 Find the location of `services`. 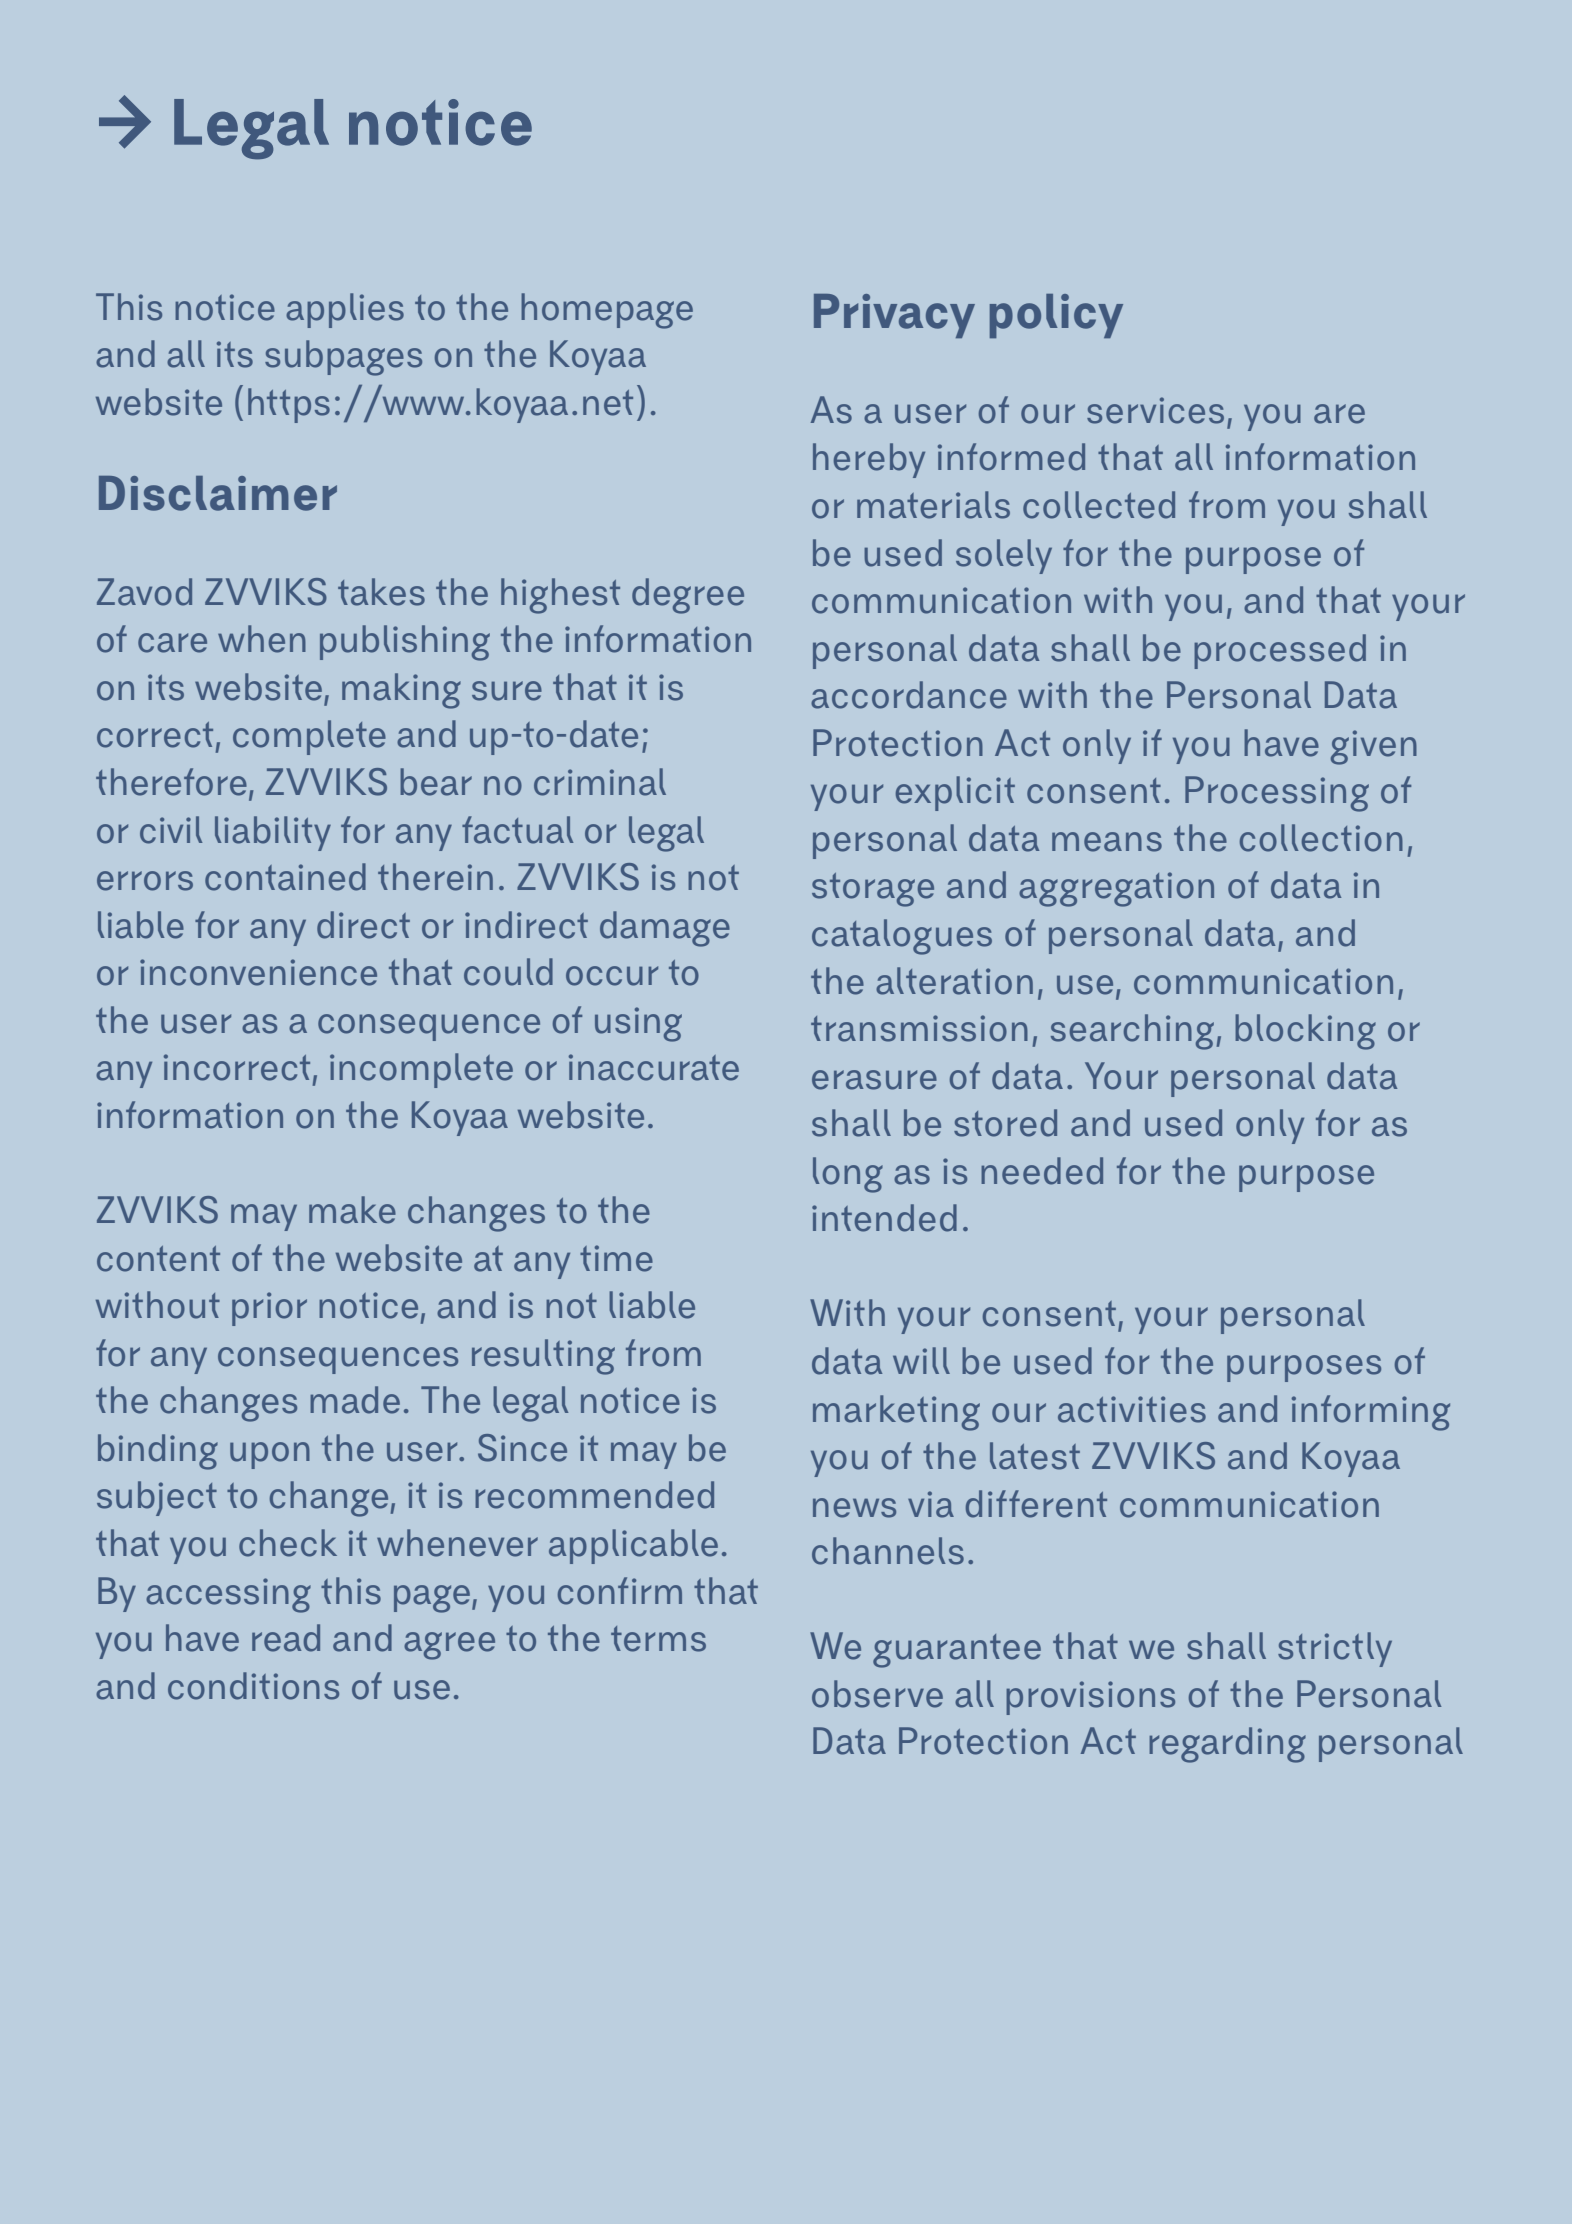

services is located at coordinates (1155, 410).
